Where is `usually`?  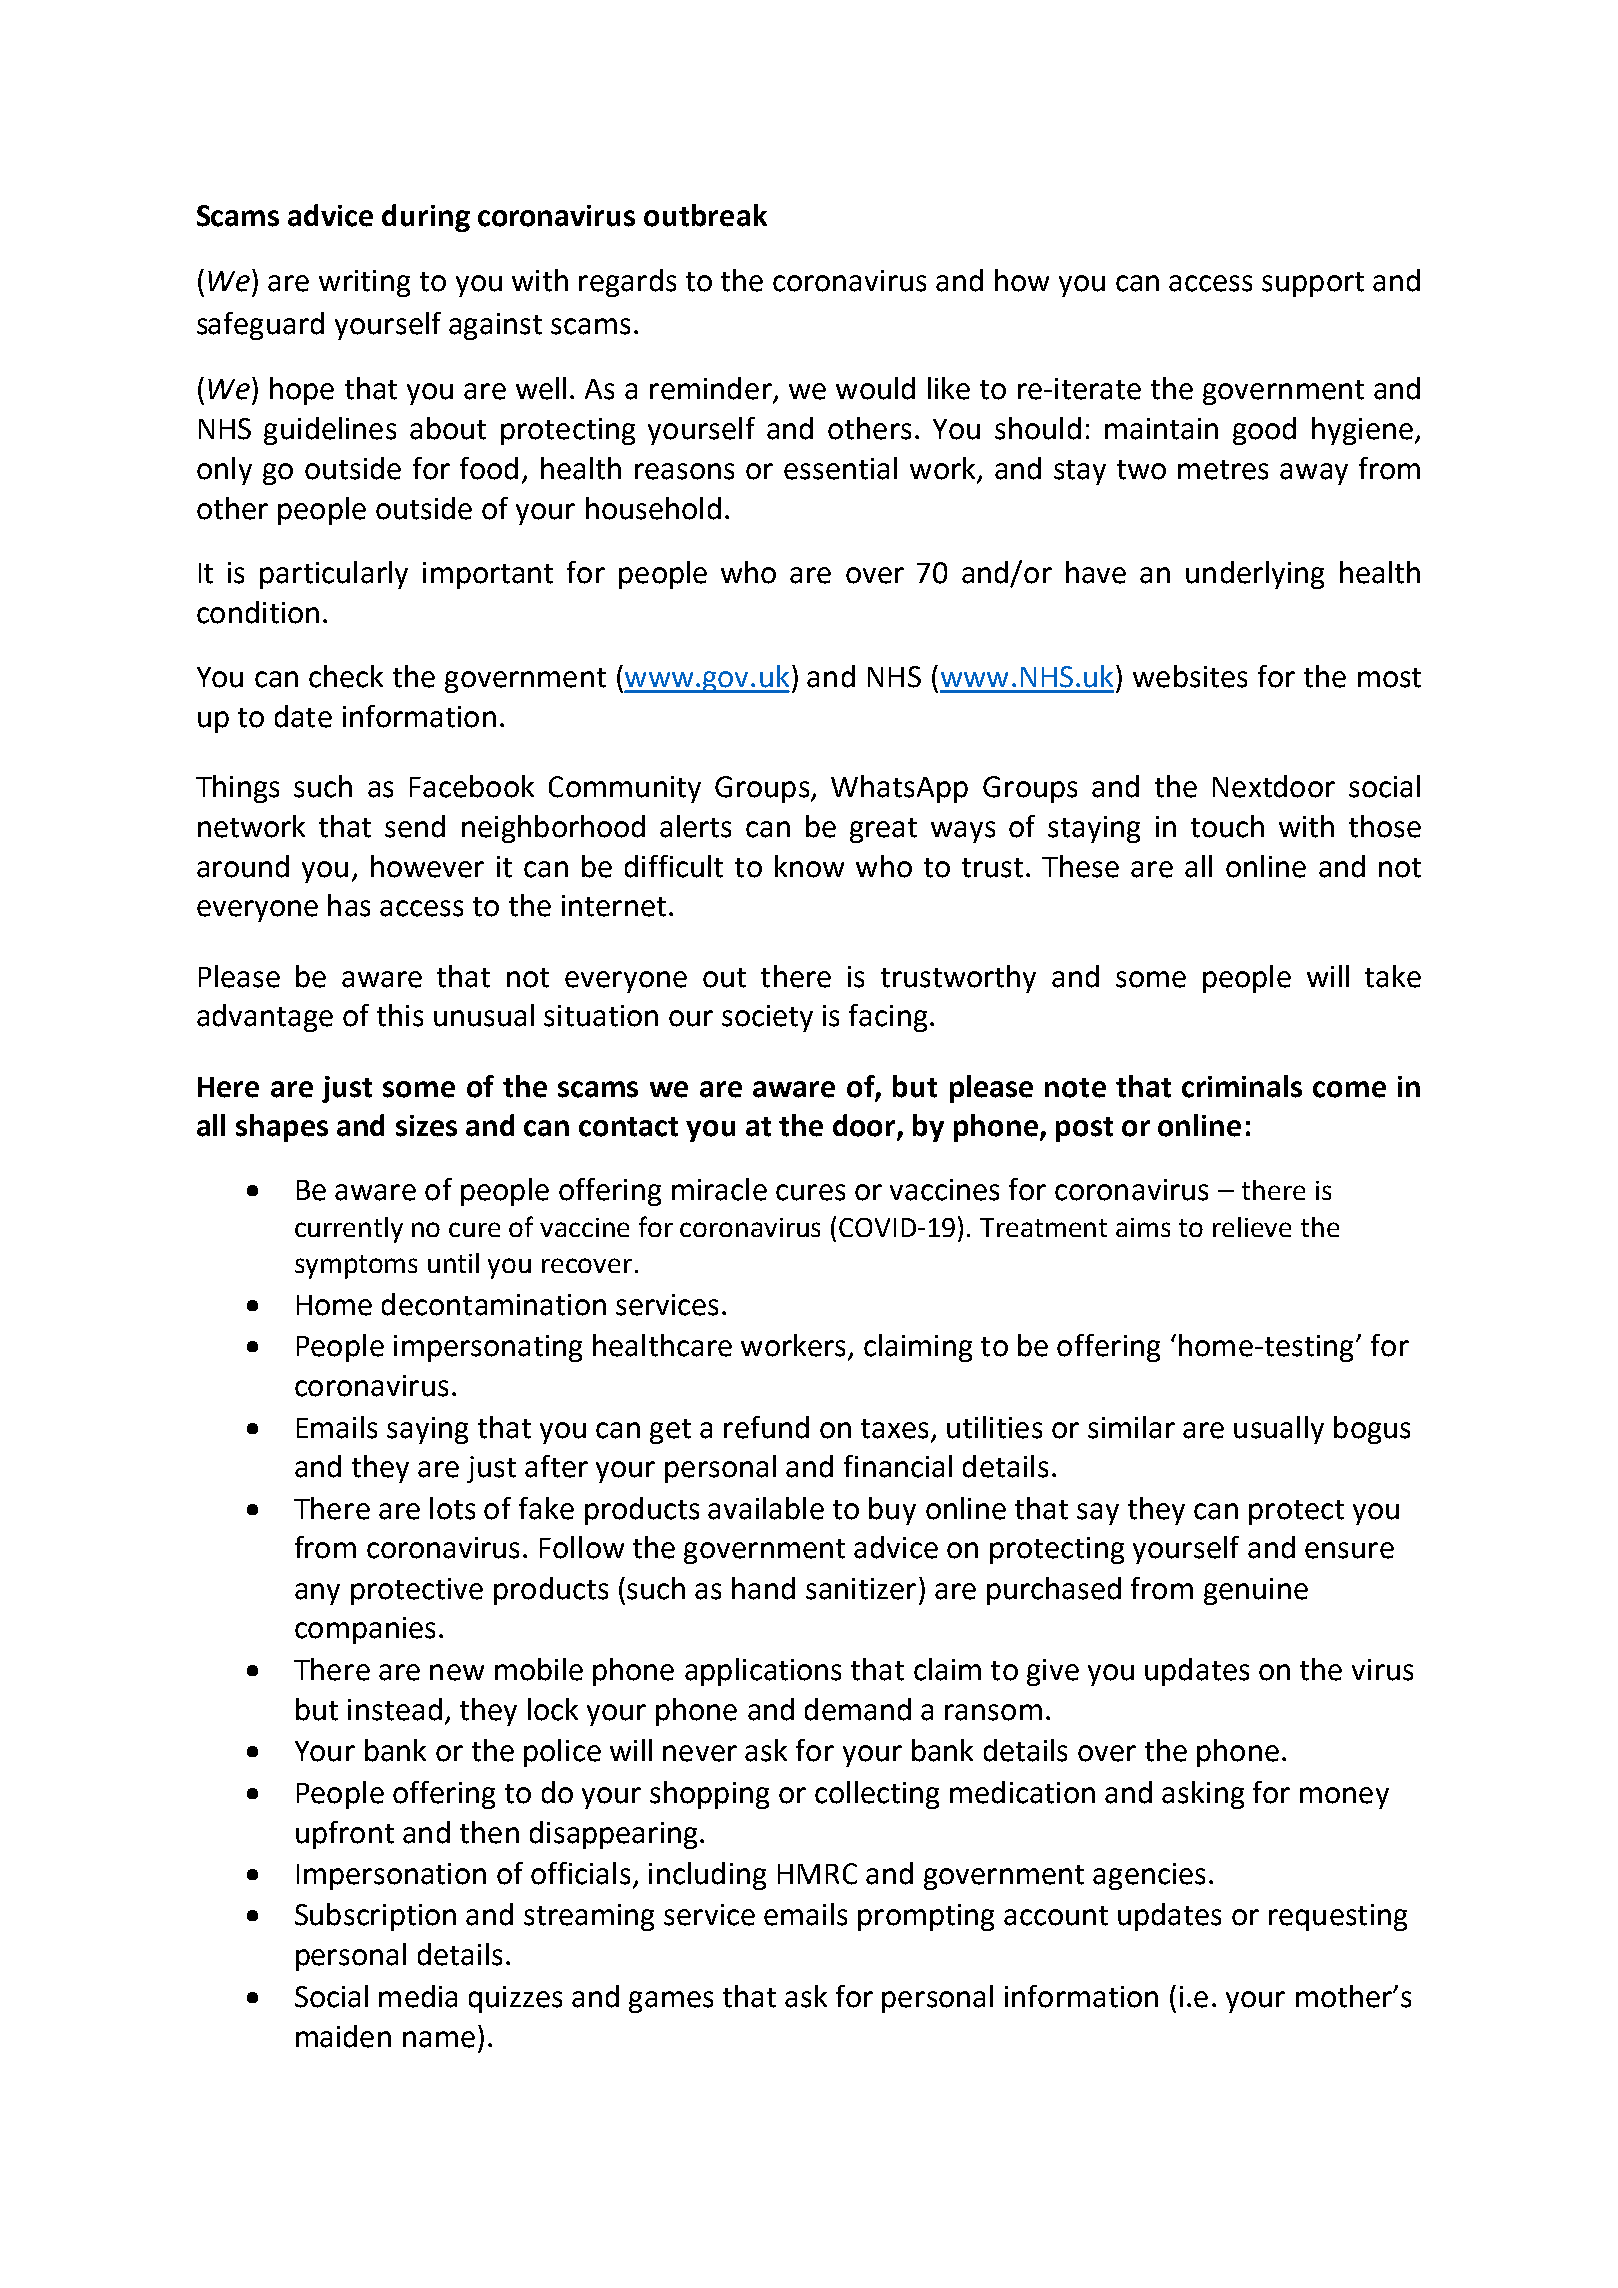
usually is located at coordinates (1279, 1430).
